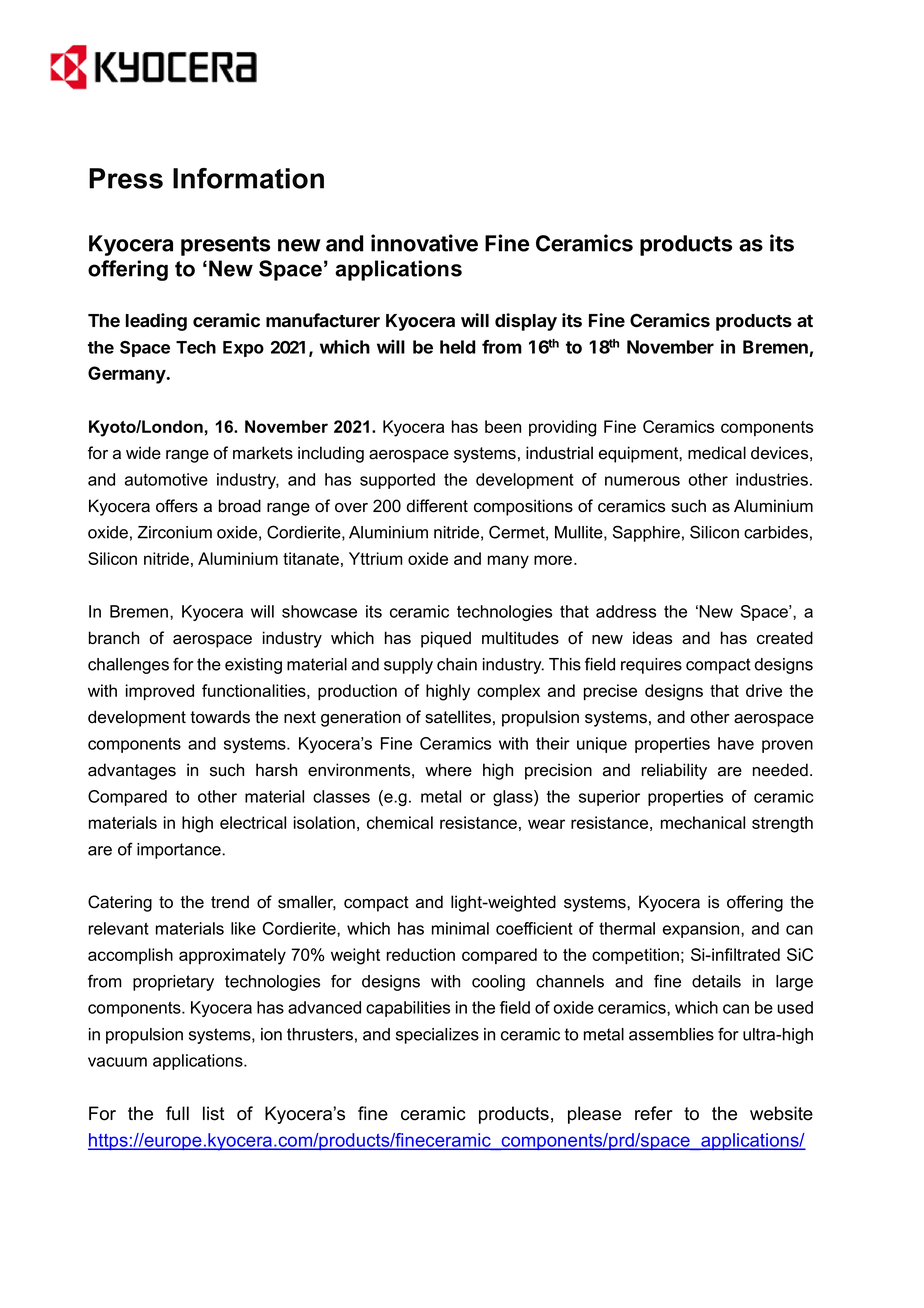 This page has height=1308, width=924. What do you see at coordinates (526, 322) in the page?
I see `display` at bounding box center [526, 322].
